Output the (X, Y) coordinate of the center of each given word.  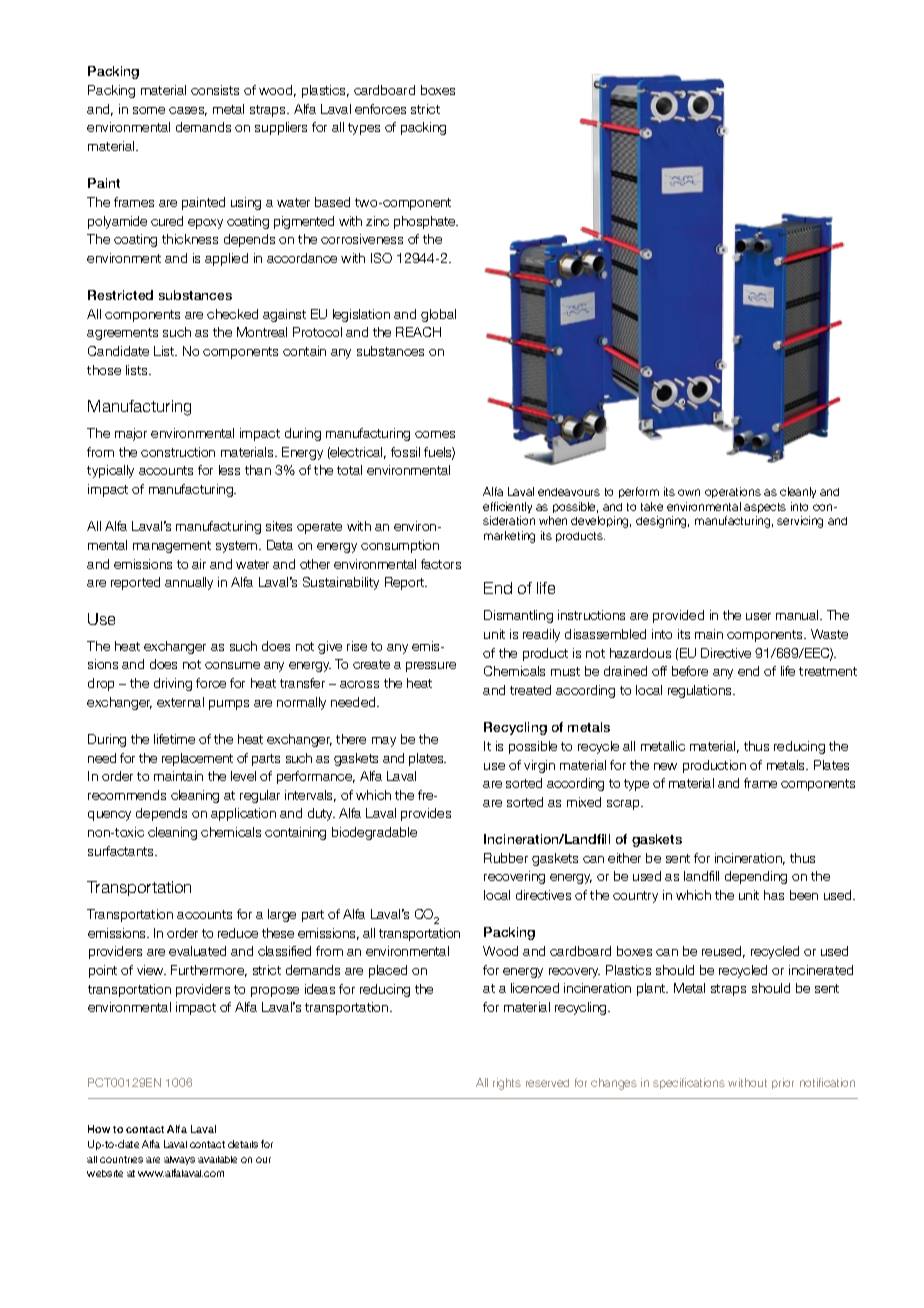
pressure (431, 667)
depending (756, 877)
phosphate (426, 222)
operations (733, 492)
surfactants (122, 851)
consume (232, 665)
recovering (514, 877)
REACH (418, 332)
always (179, 1160)
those (104, 370)
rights (507, 1084)
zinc (377, 221)
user (758, 616)
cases (188, 111)
